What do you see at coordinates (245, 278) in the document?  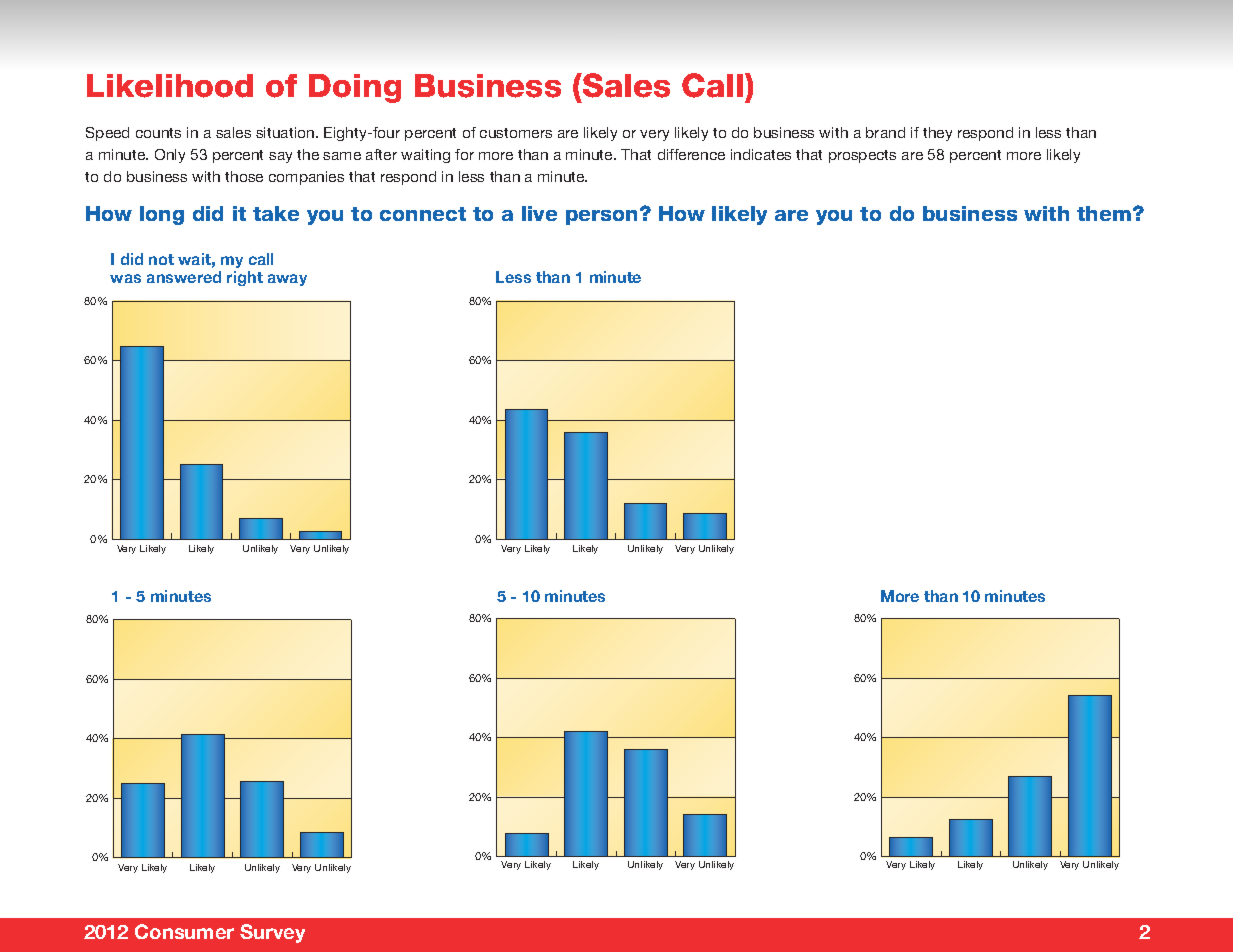 I see `right` at bounding box center [245, 278].
